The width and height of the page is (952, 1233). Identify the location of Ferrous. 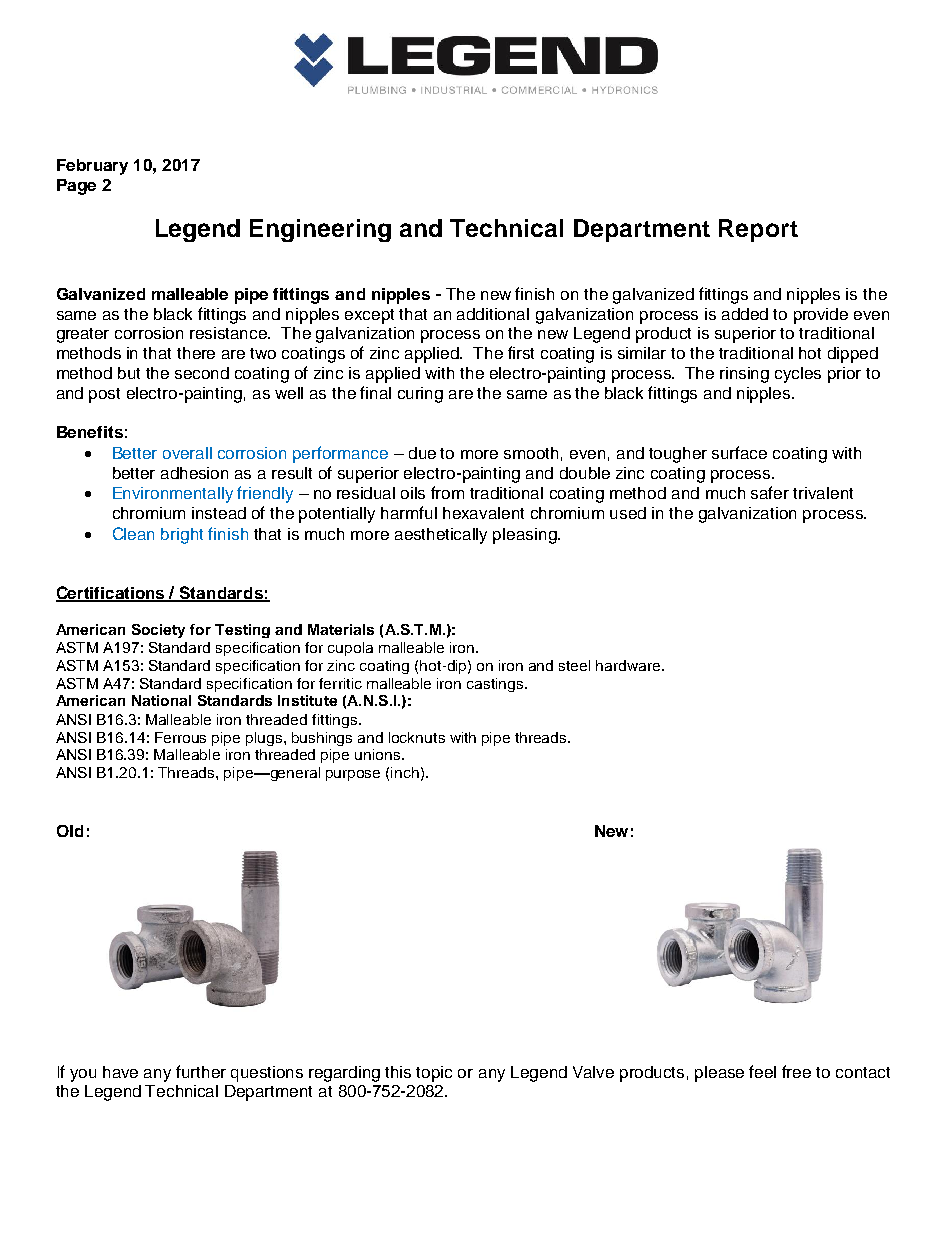
(180, 737).
